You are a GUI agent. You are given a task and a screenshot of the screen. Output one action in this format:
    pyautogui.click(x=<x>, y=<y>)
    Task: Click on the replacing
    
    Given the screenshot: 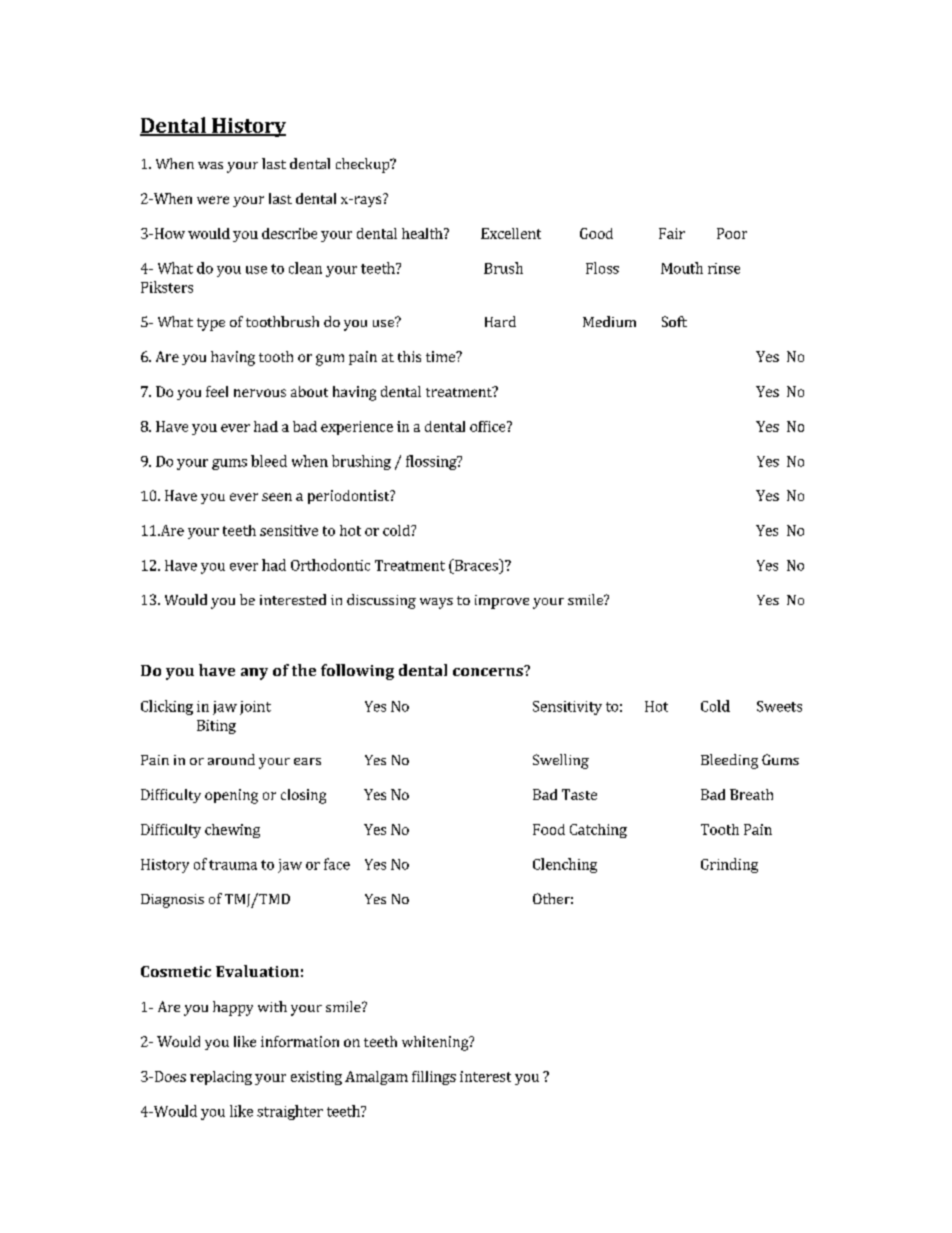 What is the action you would take?
    pyautogui.click(x=221, y=1078)
